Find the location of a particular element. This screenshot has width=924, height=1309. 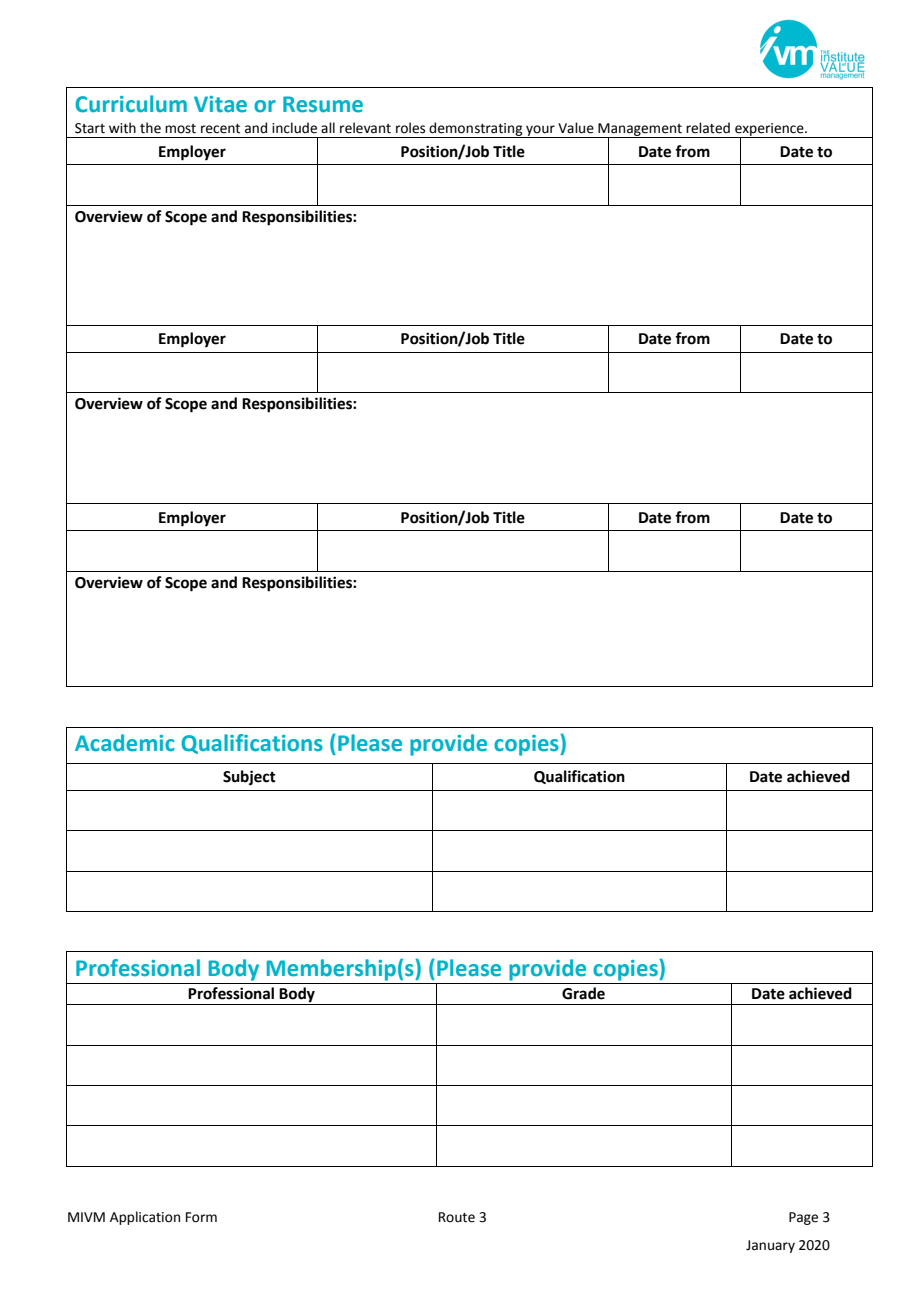

Value is located at coordinates (576, 128).
